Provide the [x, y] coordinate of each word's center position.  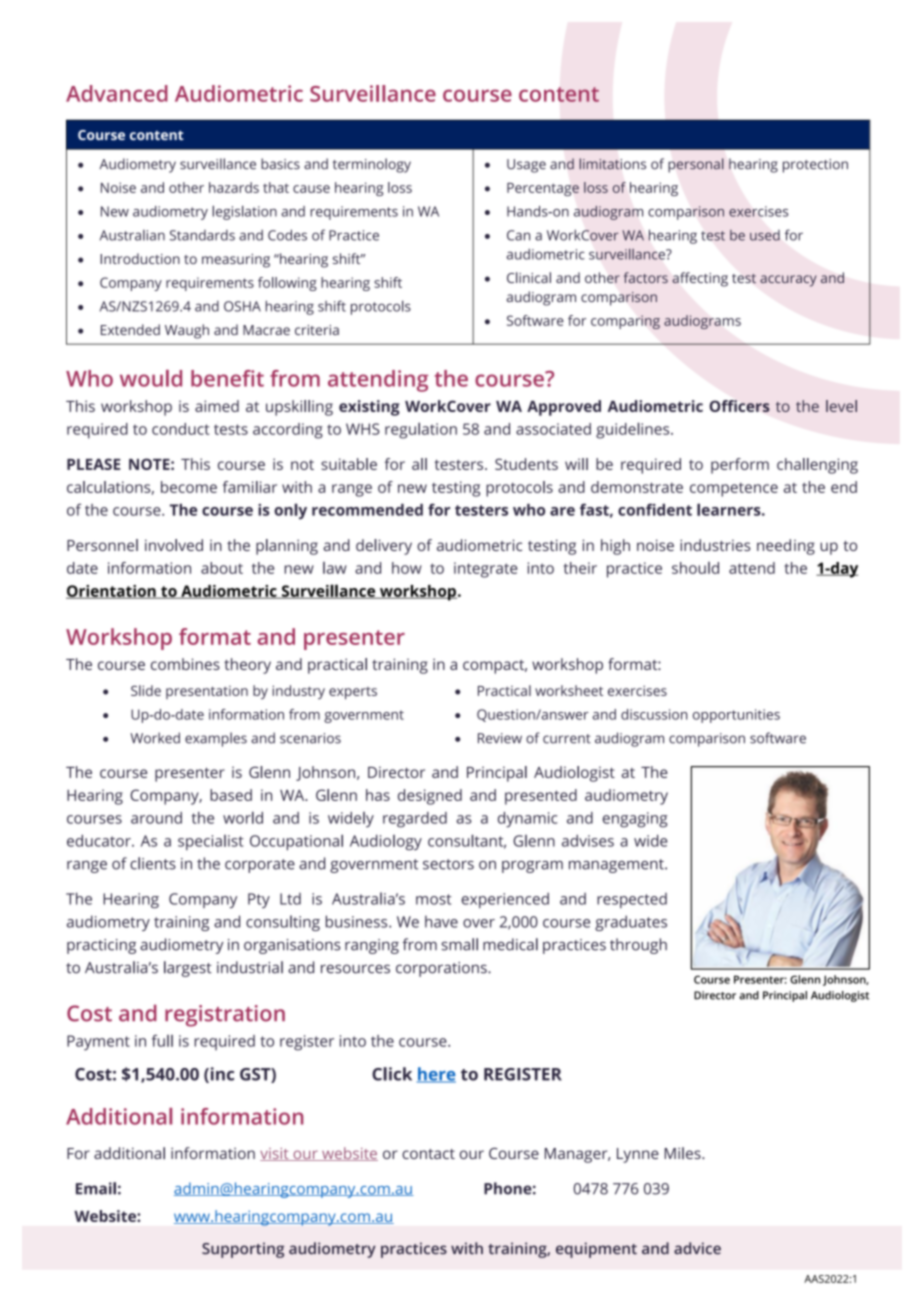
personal [695, 165]
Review [500, 738]
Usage [526, 166]
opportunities [736, 716]
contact [428, 1154]
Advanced [117, 93]
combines [185, 664]
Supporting [243, 1250]
